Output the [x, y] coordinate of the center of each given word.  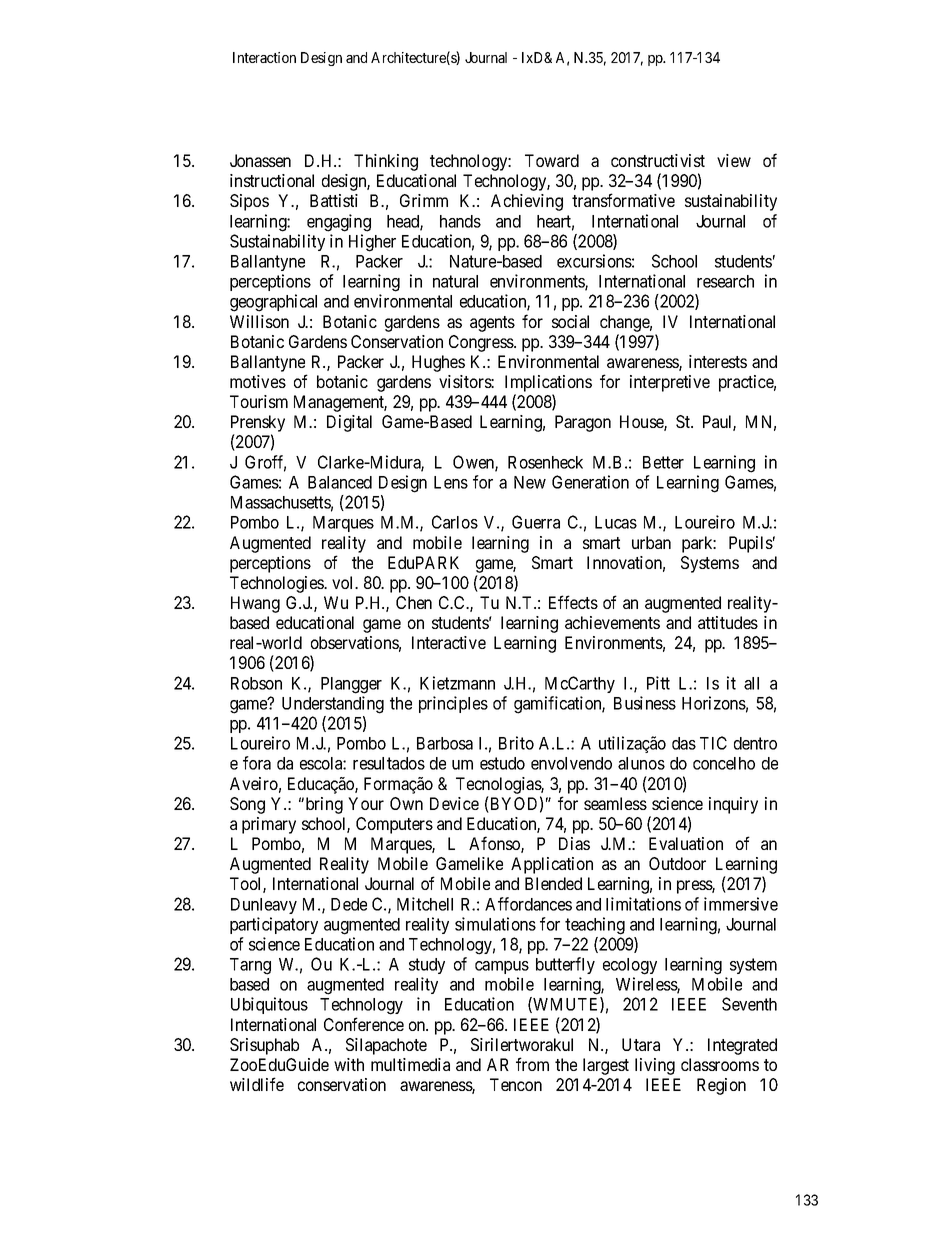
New [530, 482]
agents [492, 324]
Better [663, 462]
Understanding [333, 705]
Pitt [658, 683]
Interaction [264, 57]
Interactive [449, 642]
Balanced [340, 482]
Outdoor [677, 863]
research [725, 281]
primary [269, 825]
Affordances [528, 904]
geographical [273, 303]
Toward [552, 160]
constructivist [658, 160]
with [349, 1064]
